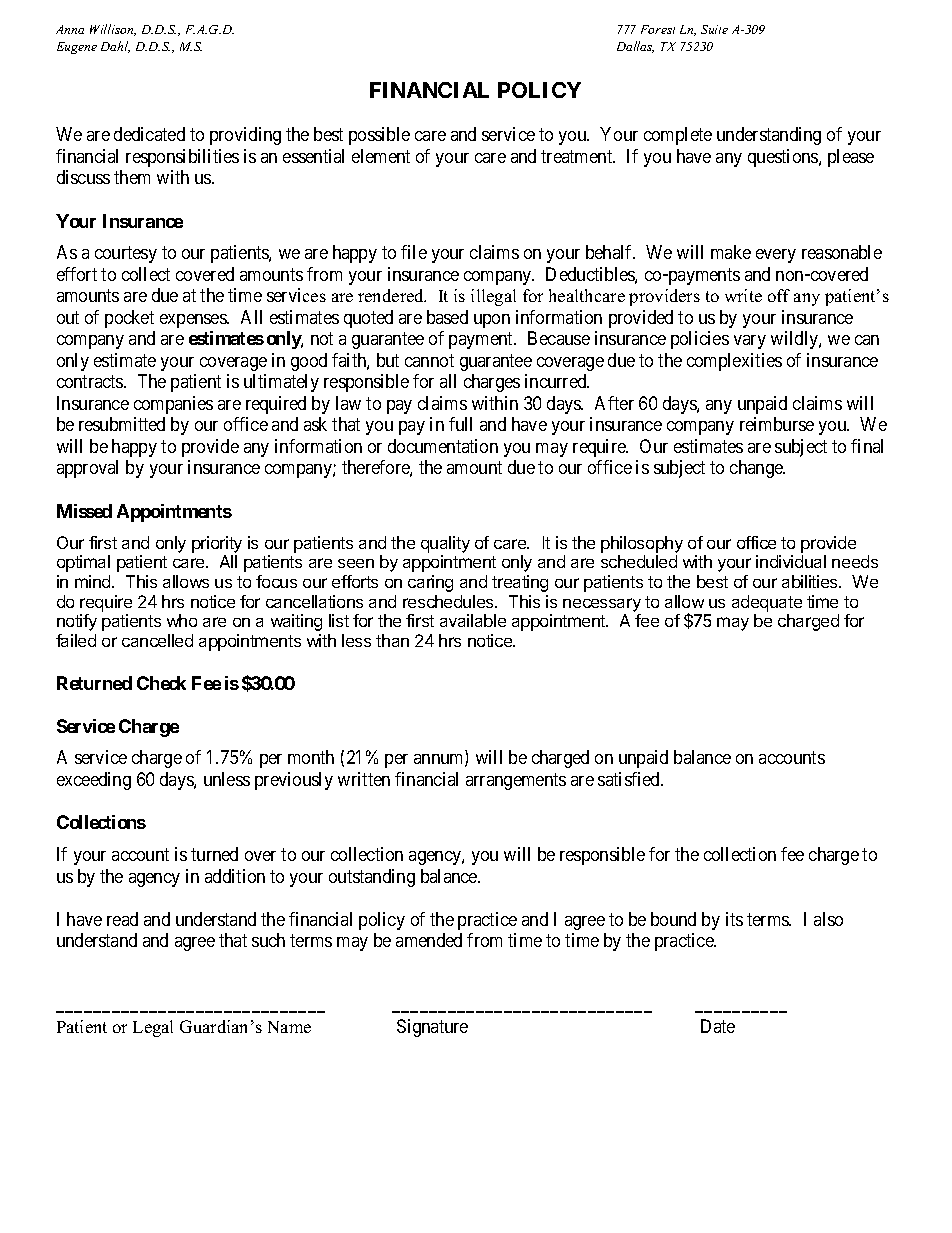 This screenshot has width=952, height=1233. What do you see at coordinates (289, 1027) in the screenshot?
I see `Name` at bounding box center [289, 1027].
